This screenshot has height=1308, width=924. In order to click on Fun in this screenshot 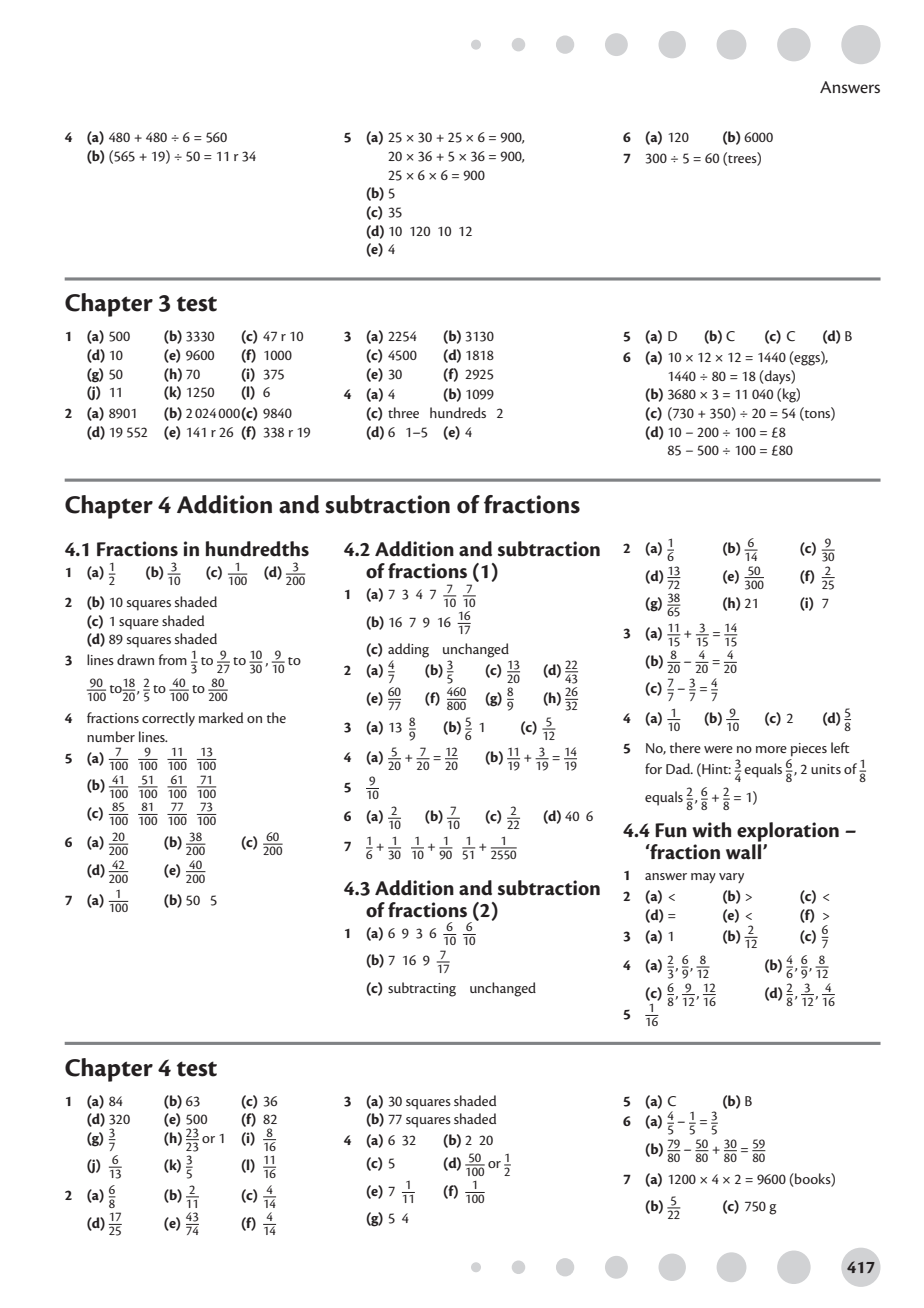, I will do `click(671, 830)`.
